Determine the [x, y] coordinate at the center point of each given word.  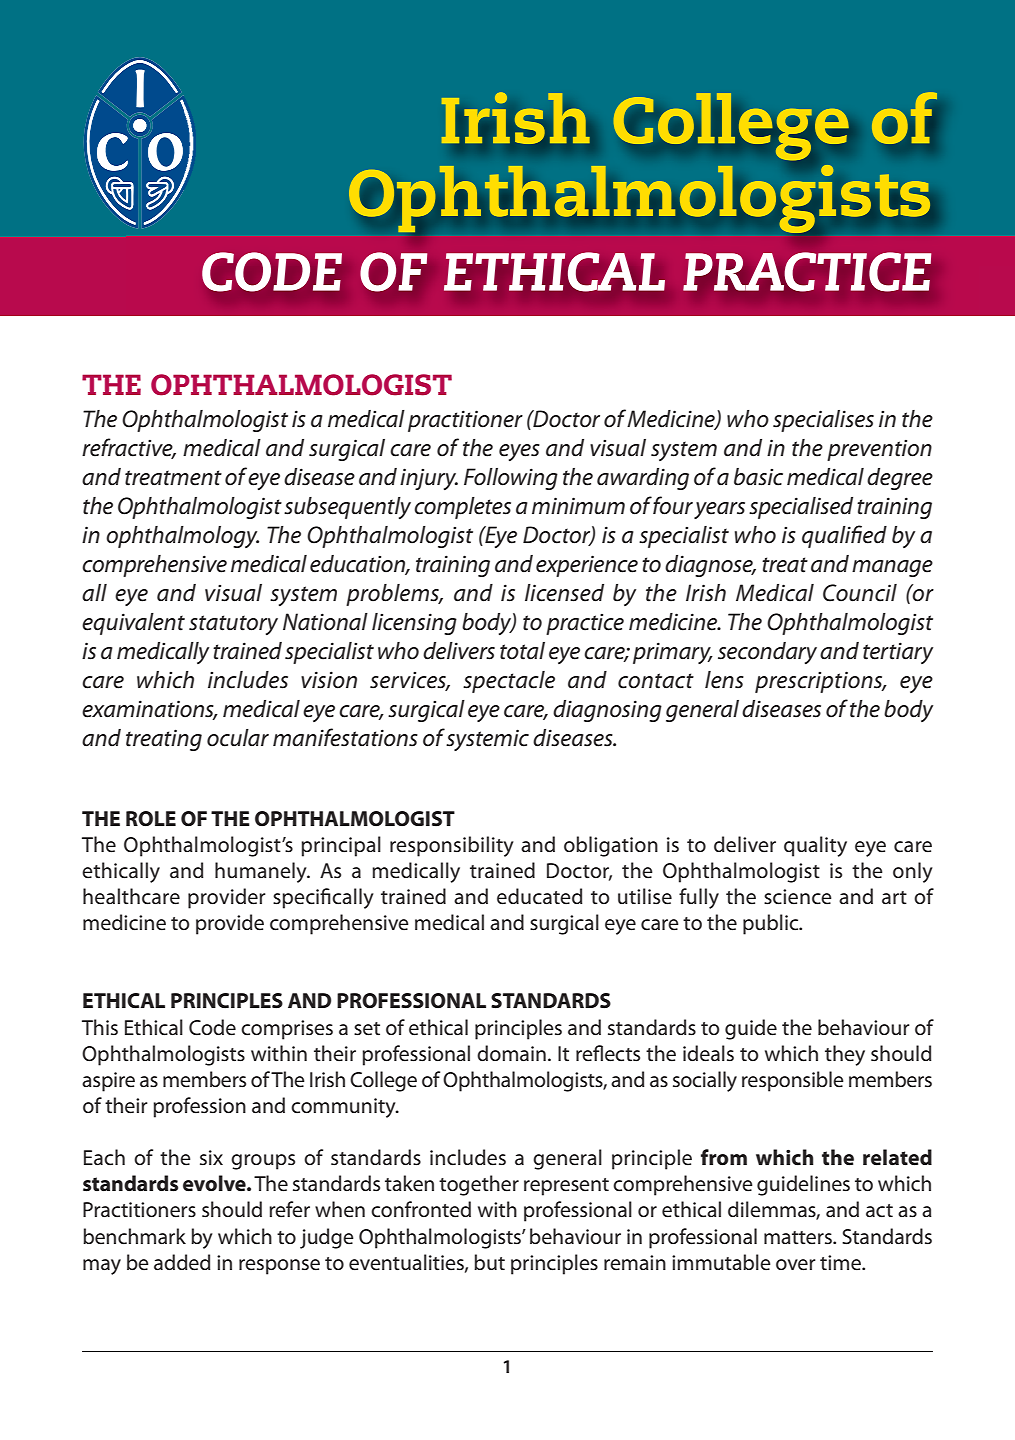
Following [511, 479]
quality [815, 846]
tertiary [898, 653]
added [182, 1262]
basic [758, 477]
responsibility [452, 846]
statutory [233, 625]
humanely [262, 872]
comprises [287, 1030]
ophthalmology [182, 537]
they [845, 1055]
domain [511, 1053]
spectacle [509, 682]
